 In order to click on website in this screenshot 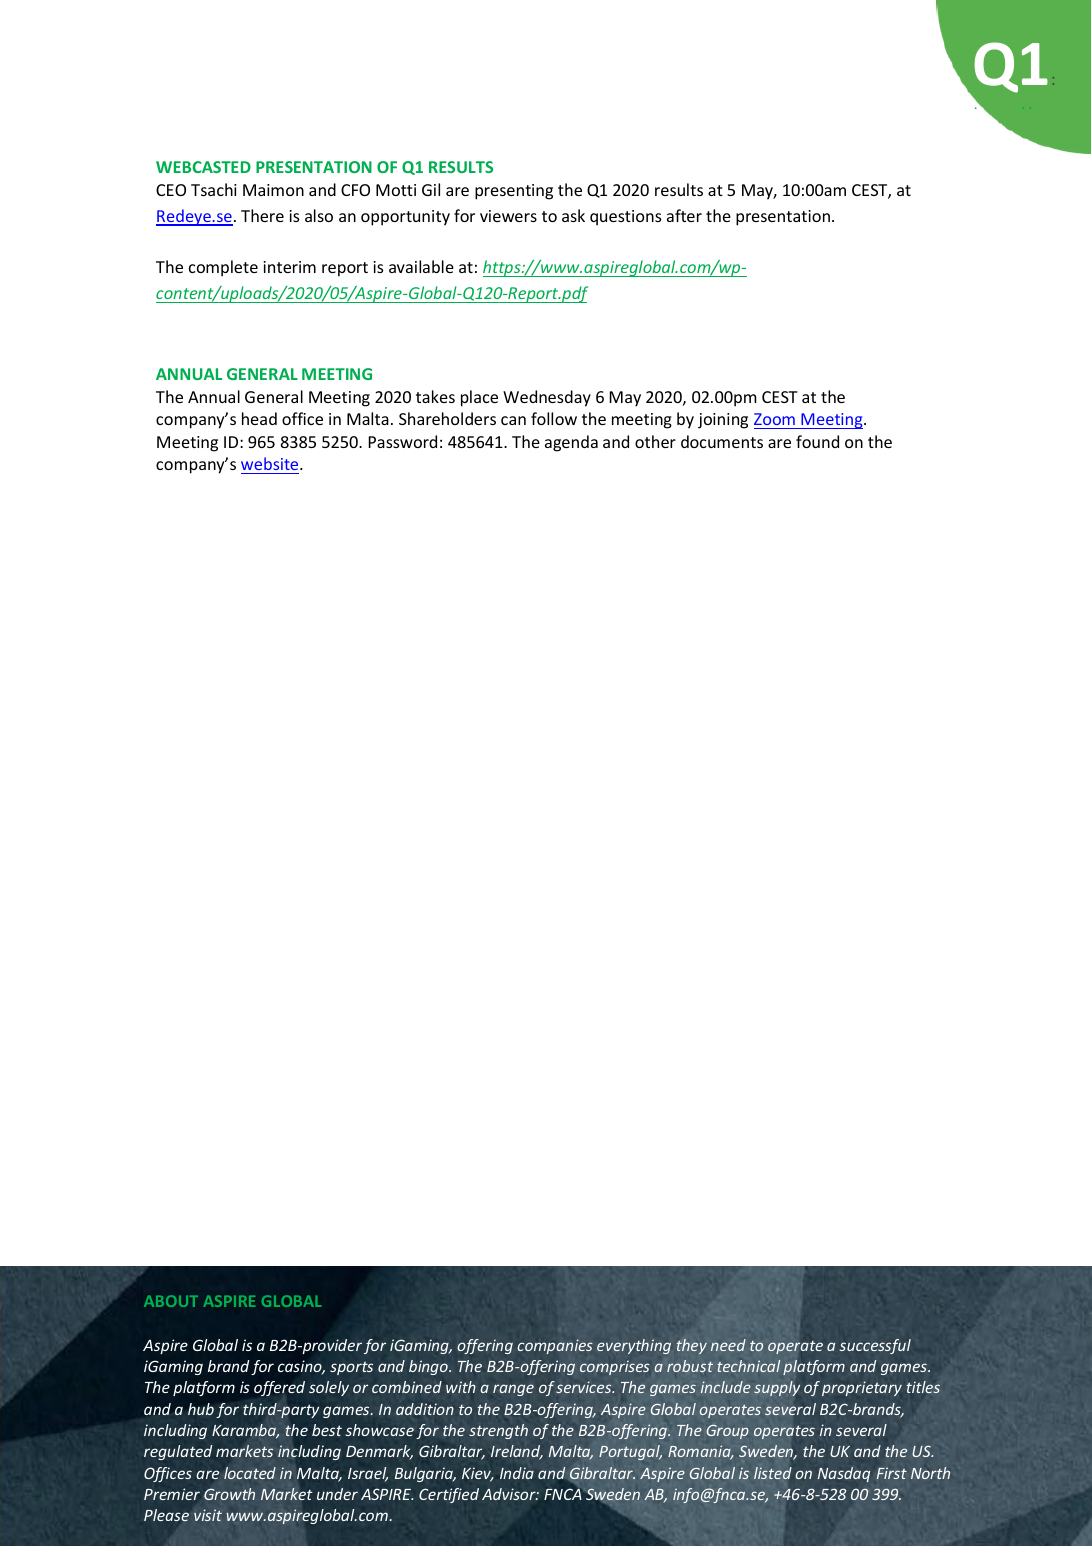, I will do `click(271, 463)`.
